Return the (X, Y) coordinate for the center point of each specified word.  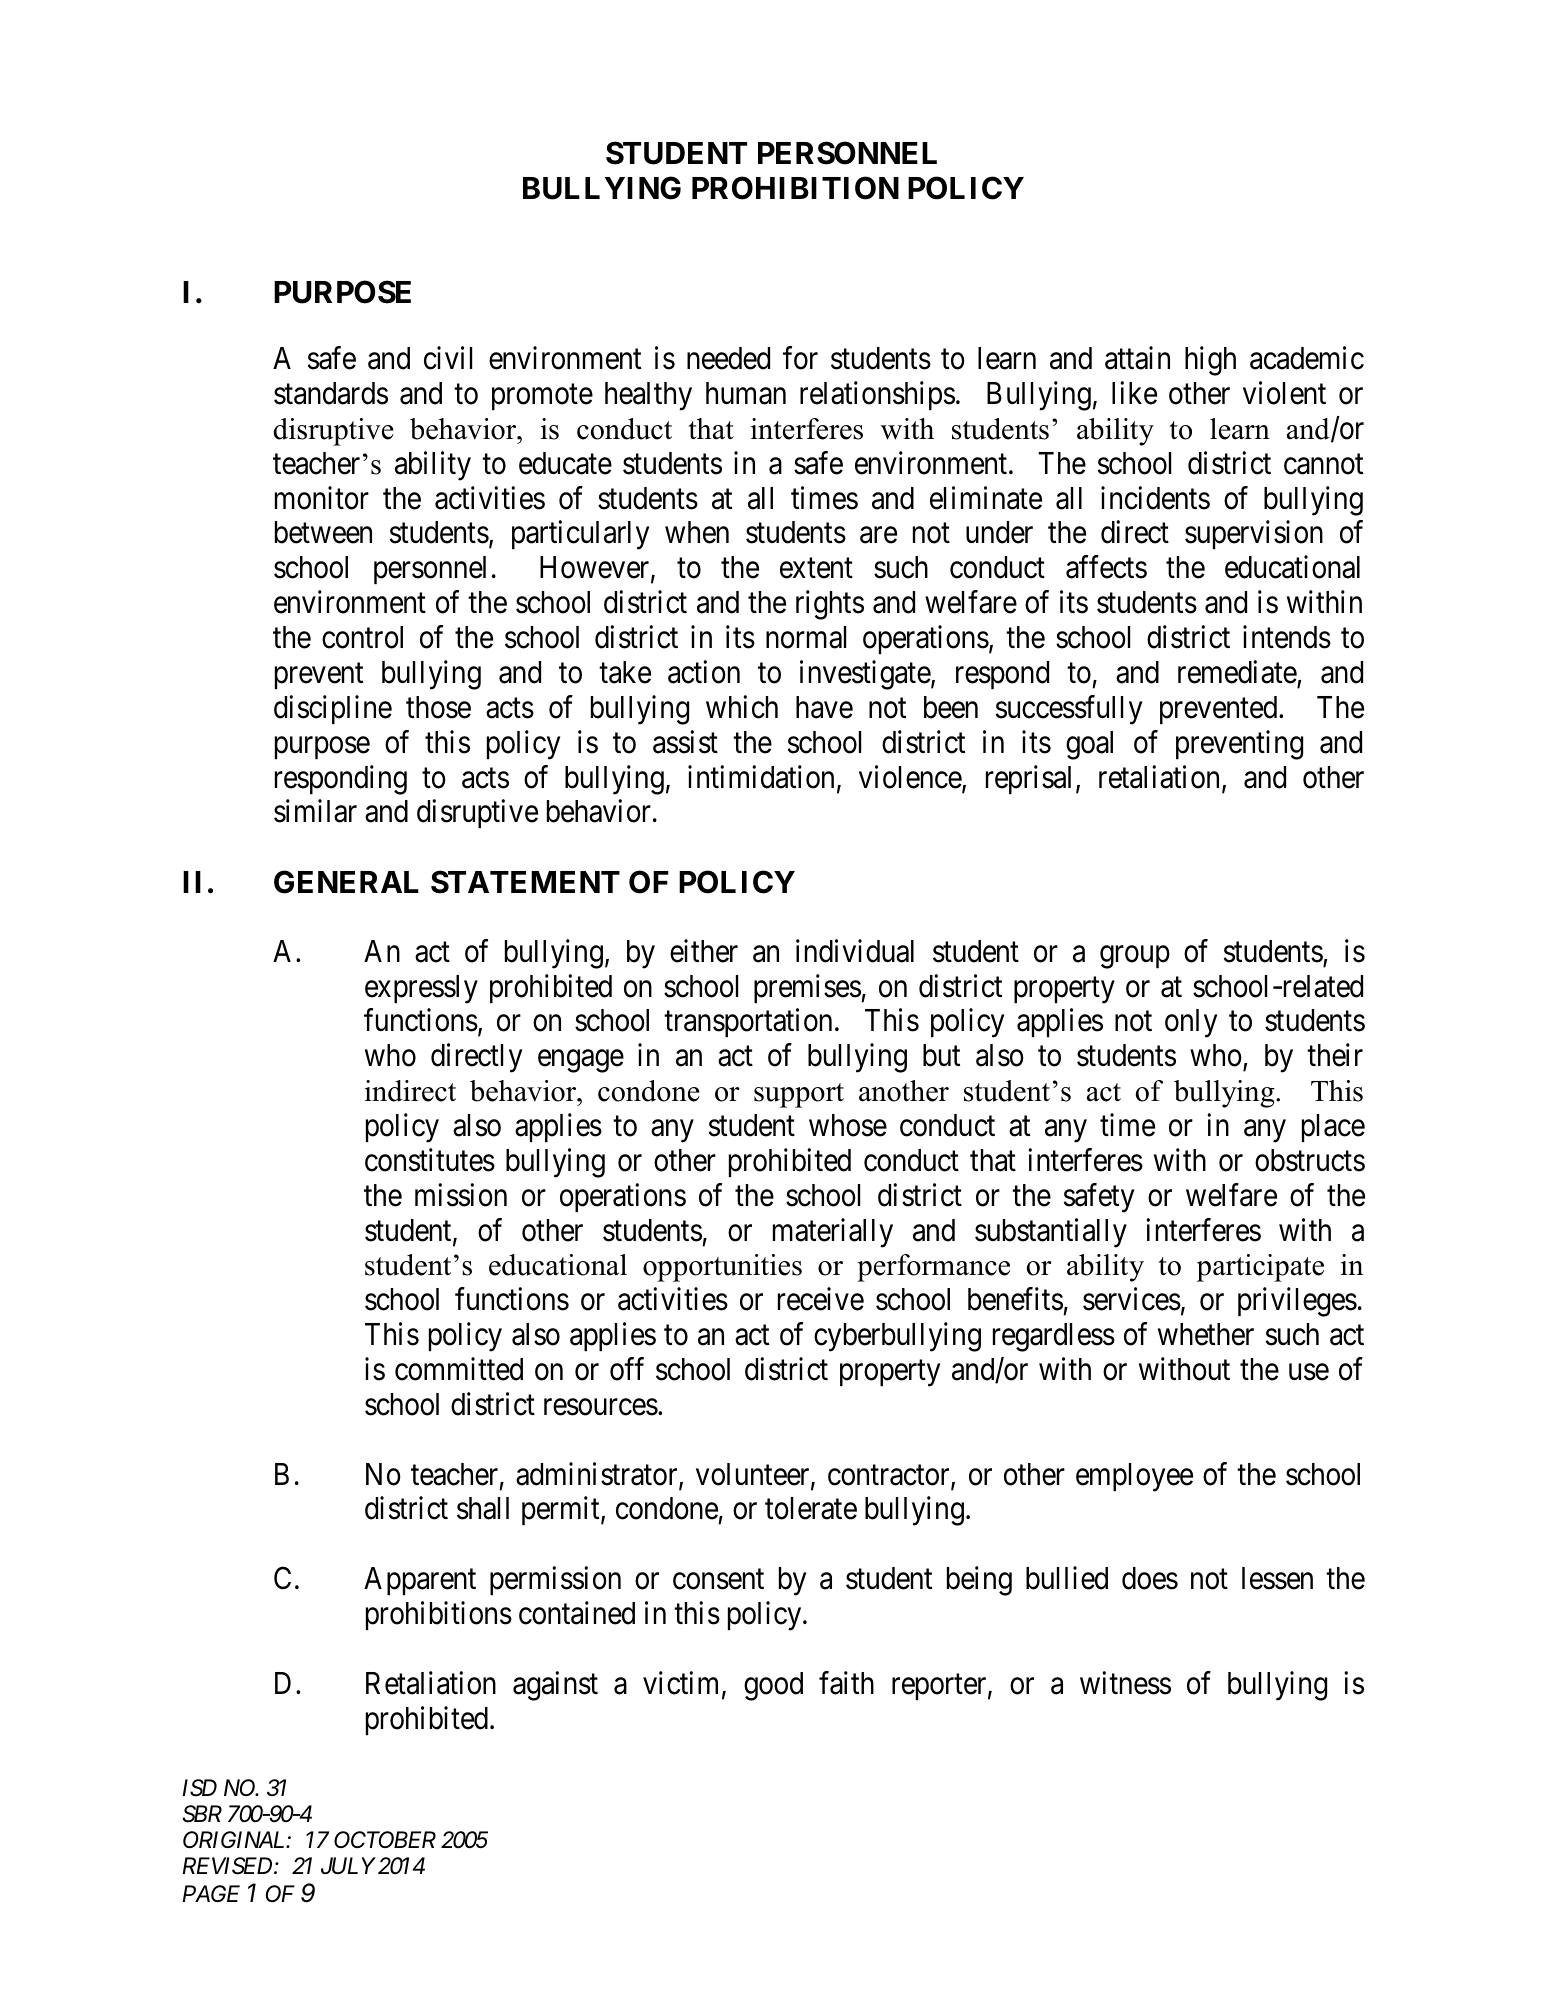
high (1210, 361)
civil (448, 358)
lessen (1277, 1578)
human (746, 393)
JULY (348, 1866)
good (773, 1686)
